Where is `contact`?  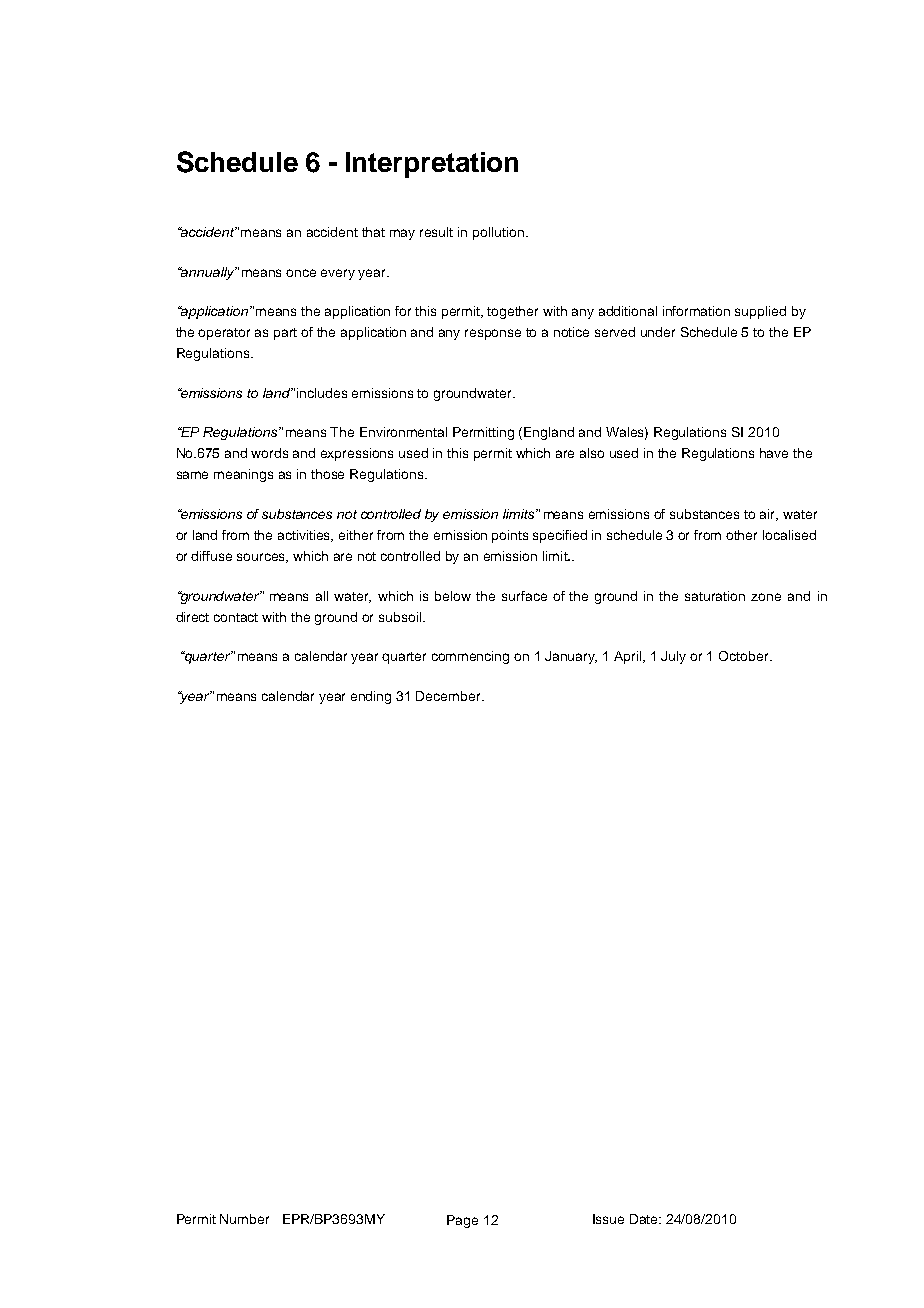 contact is located at coordinates (236, 617).
